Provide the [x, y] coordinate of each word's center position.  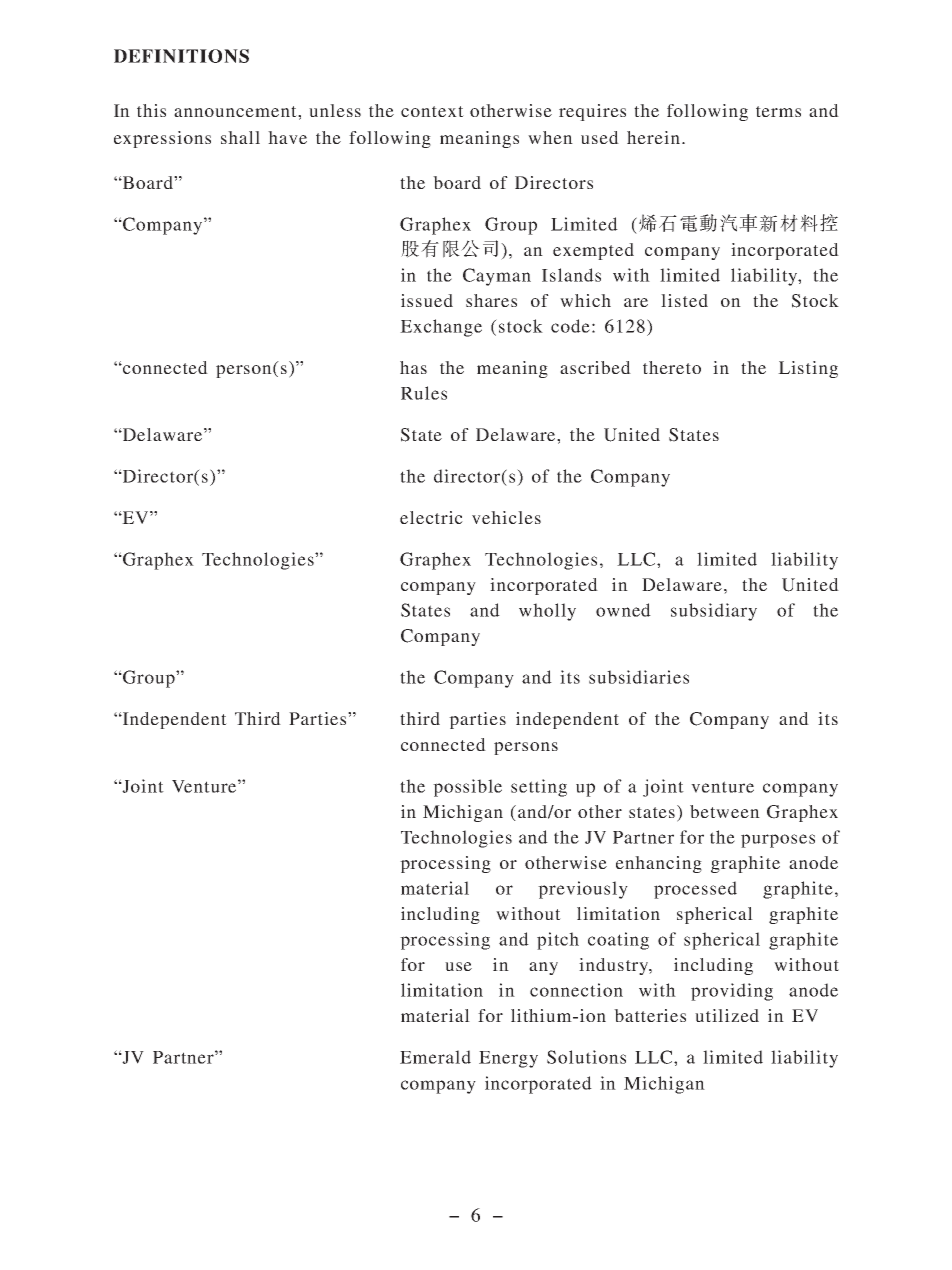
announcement [236, 111]
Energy [508, 1059]
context [432, 111]
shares [491, 300]
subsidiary [714, 612]
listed [684, 300]
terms [778, 111]
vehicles [506, 517]
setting [539, 788]
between [725, 811]
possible [467, 788]
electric [431, 517]
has [413, 367]
